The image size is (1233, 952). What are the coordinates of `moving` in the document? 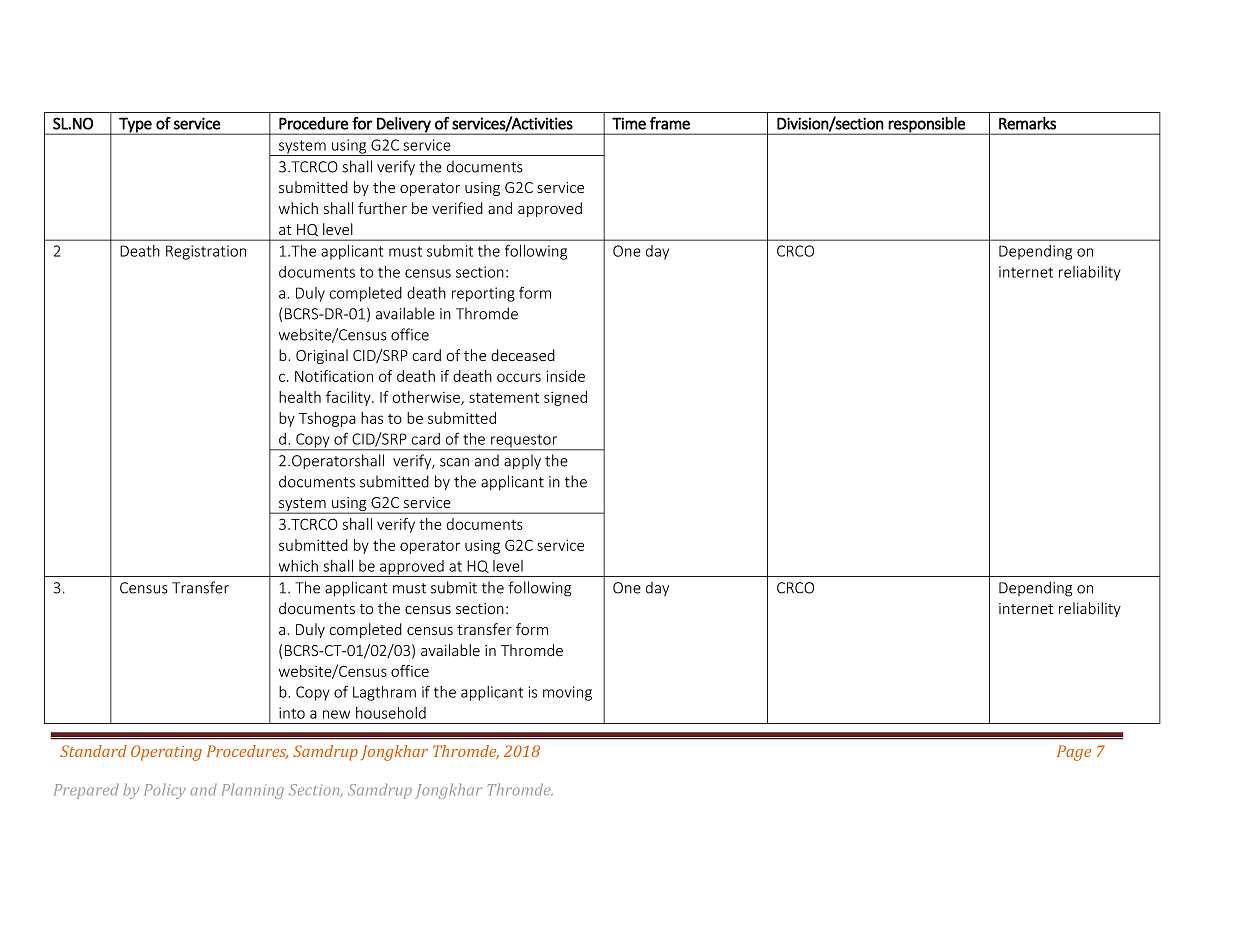 It's located at (567, 693).
